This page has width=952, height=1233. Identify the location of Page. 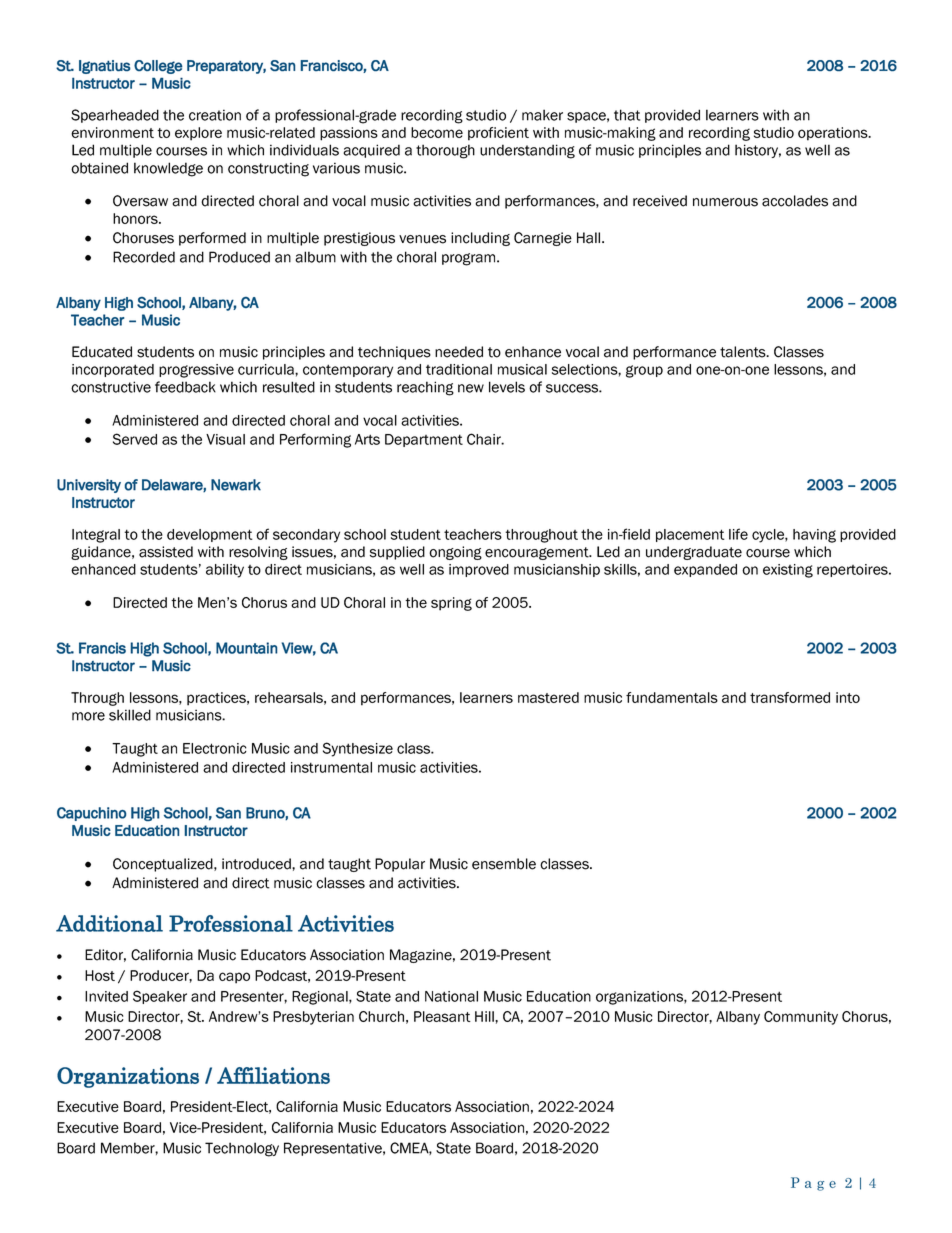
(813, 1184).
